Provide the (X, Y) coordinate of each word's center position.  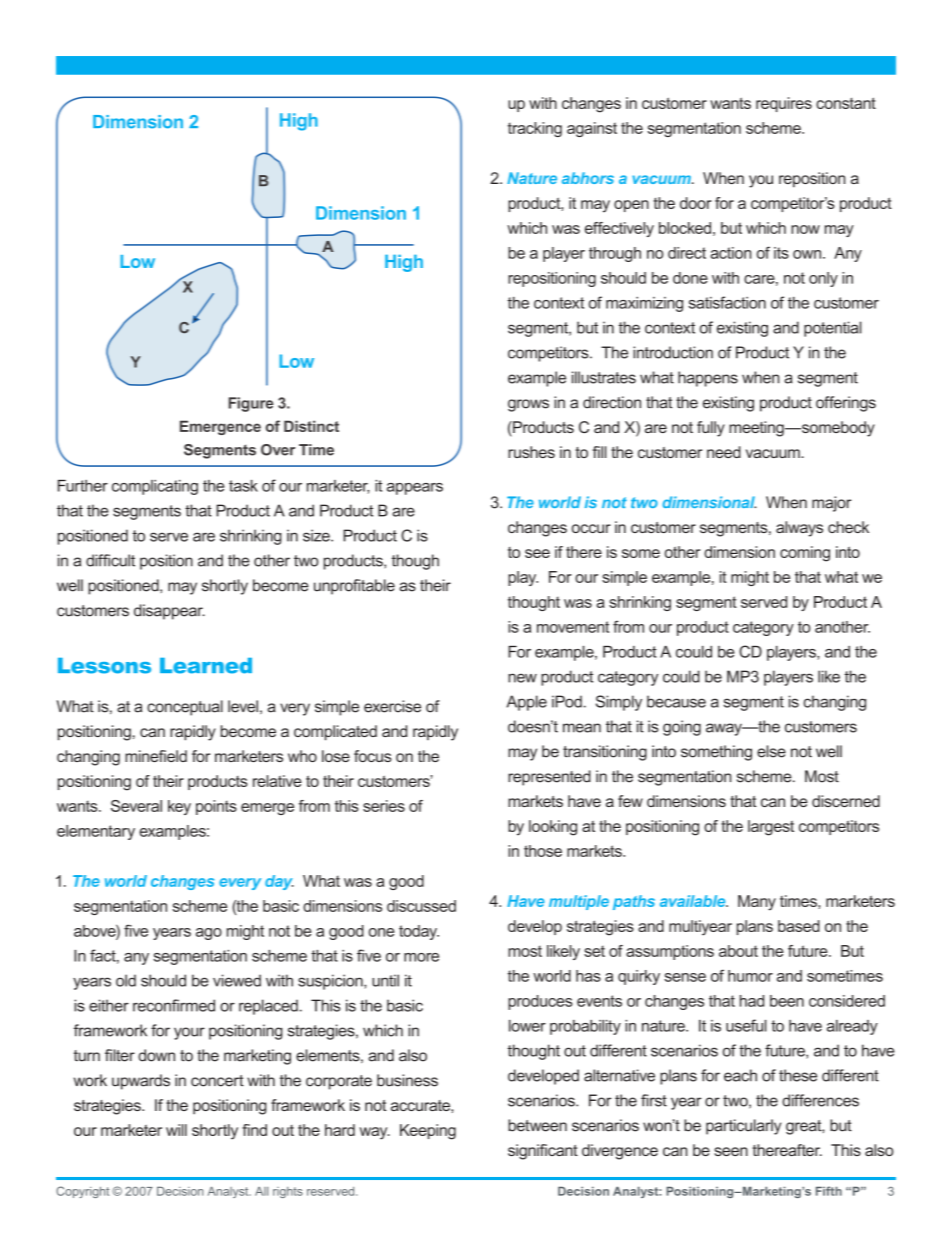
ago (209, 934)
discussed (421, 906)
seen (731, 1151)
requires (784, 104)
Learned (206, 666)
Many (757, 903)
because (676, 701)
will (176, 1130)
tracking (535, 129)
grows (528, 405)
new (522, 678)
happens (708, 379)
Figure (251, 404)
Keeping (428, 1132)
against (592, 129)
